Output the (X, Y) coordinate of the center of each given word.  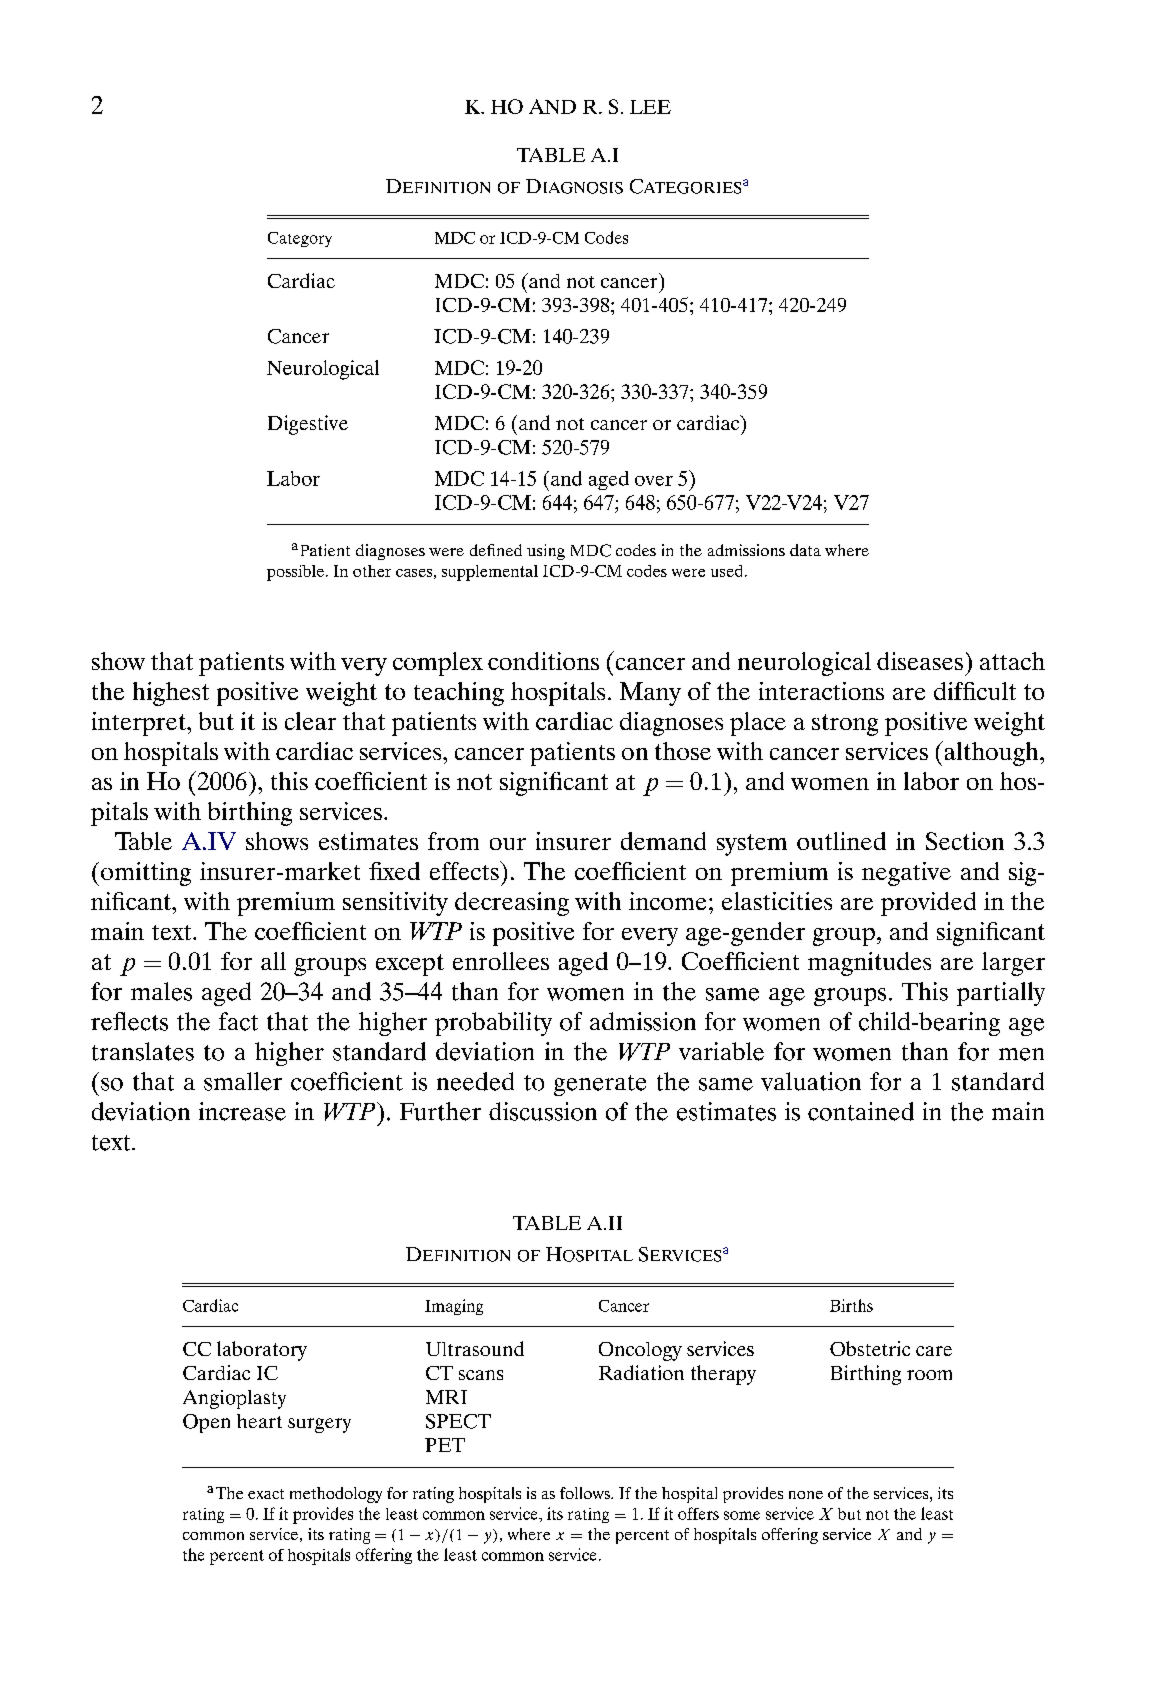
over (654, 481)
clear (310, 721)
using (546, 552)
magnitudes (869, 964)
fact (238, 1021)
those (683, 751)
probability (493, 1024)
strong (845, 725)
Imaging (454, 1307)
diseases (920, 661)
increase (242, 1111)
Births (851, 1305)
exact (266, 1494)
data (805, 550)
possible (295, 573)
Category (300, 239)
